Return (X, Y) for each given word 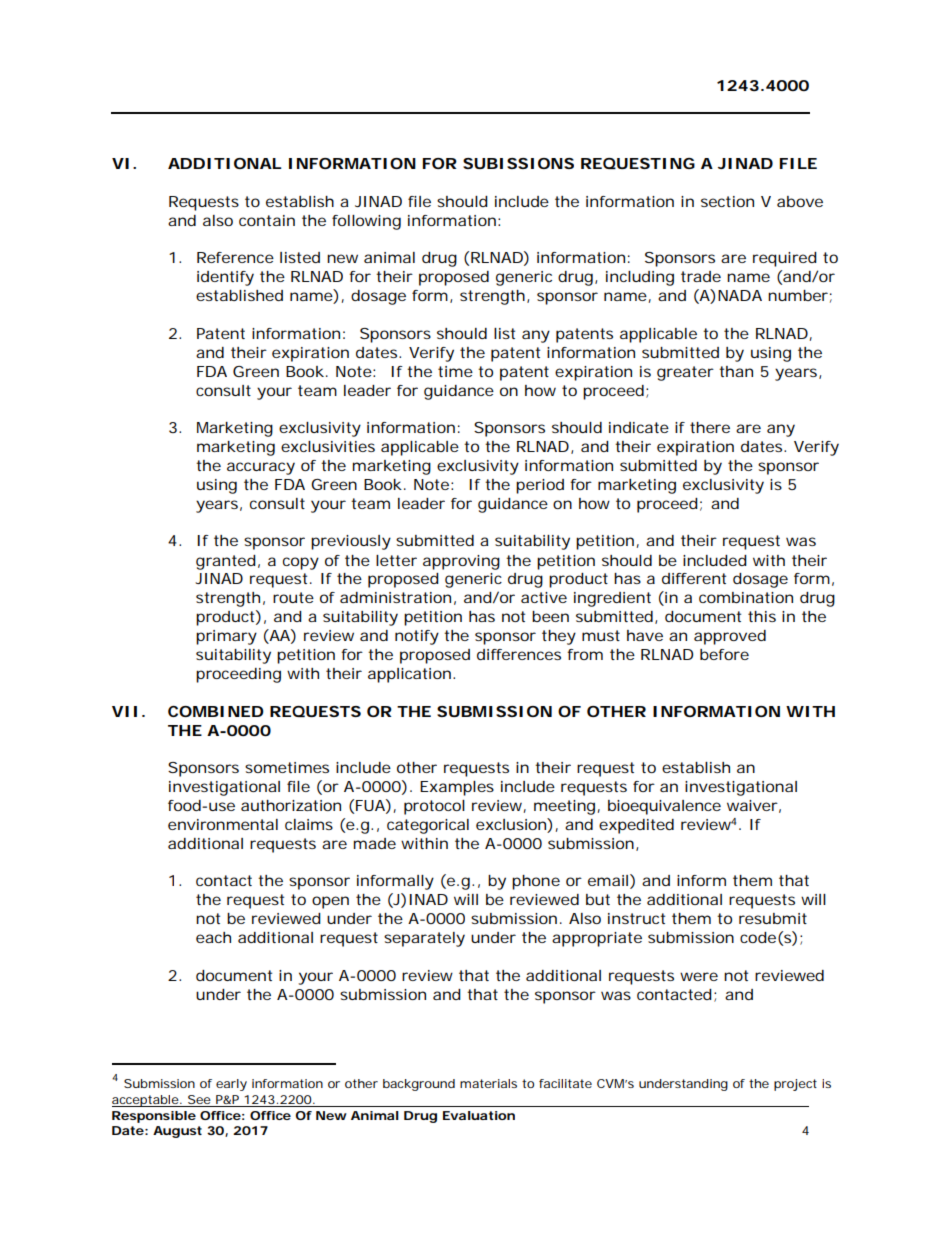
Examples (457, 788)
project (795, 1085)
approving (461, 562)
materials (488, 1083)
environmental (223, 824)
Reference (235, 257)
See (199, 1099)
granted (226, 562)
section (727, 201)
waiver (752, 805)
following (366, 222)
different (694, 578)
